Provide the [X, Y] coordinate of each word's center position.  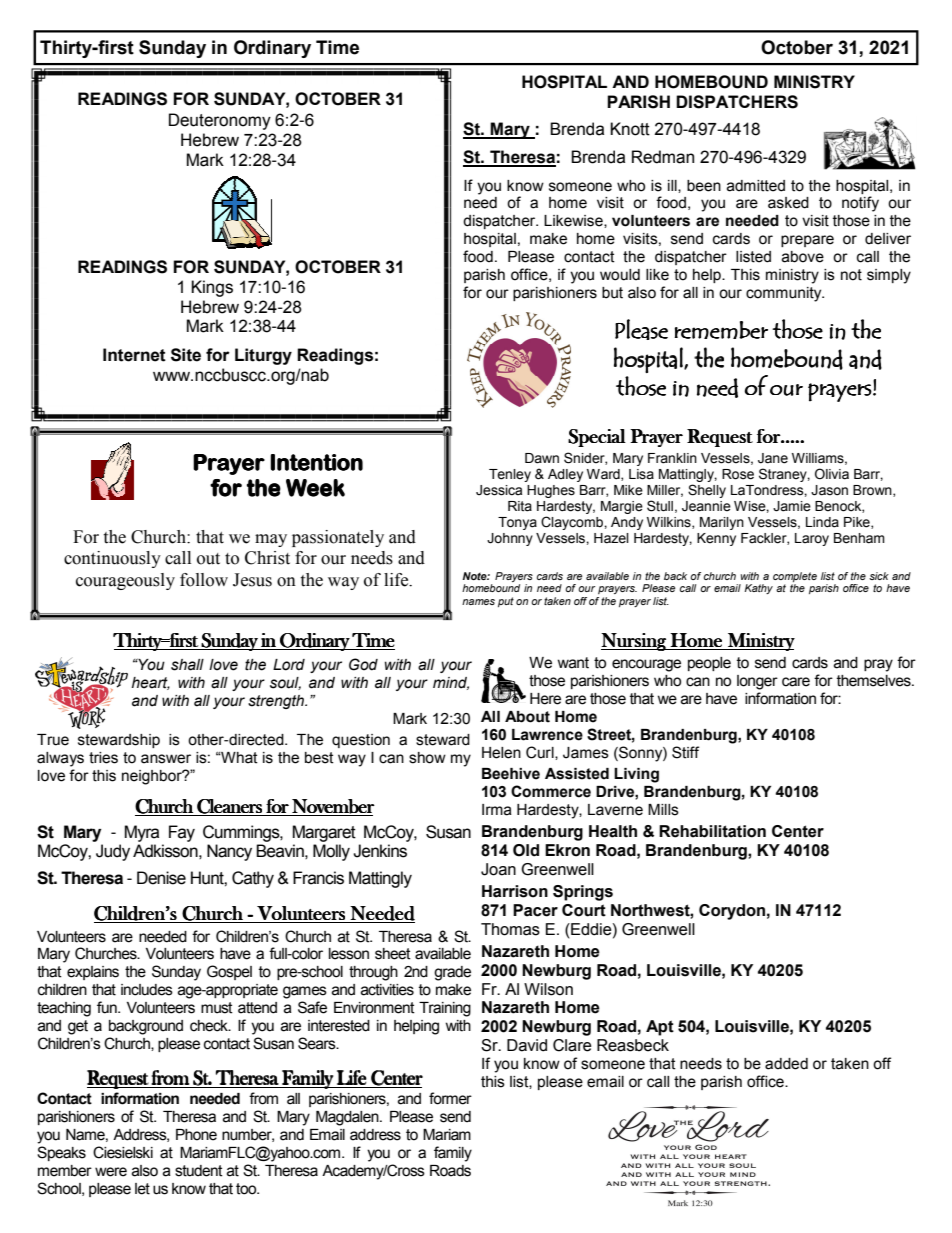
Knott [630, 129]
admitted [756, 186]
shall [187, 665]
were [111, 1172]
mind [451, 683]
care [796, 682]
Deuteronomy [220, 121]
